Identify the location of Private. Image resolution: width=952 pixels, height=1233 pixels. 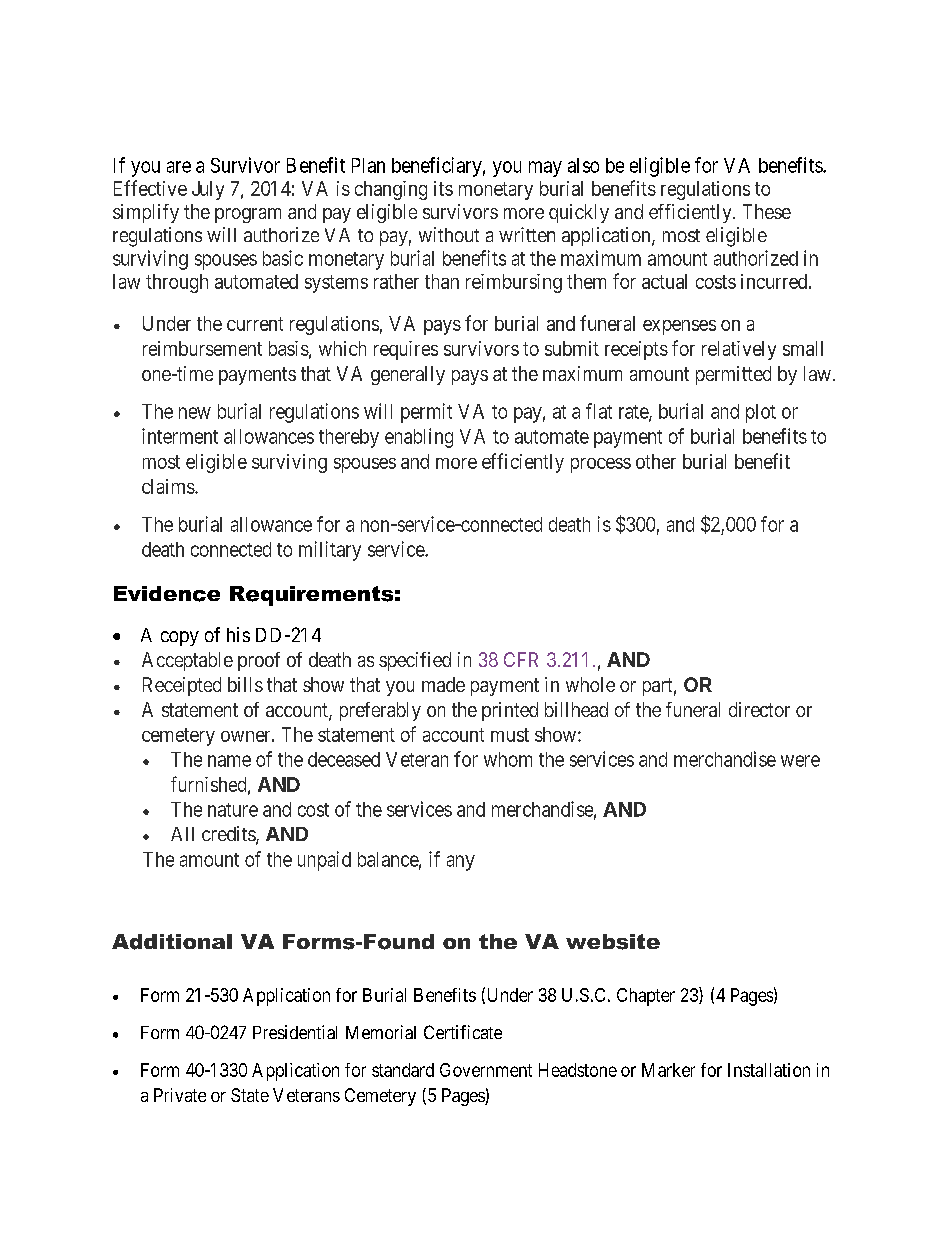
(180, 1095).
